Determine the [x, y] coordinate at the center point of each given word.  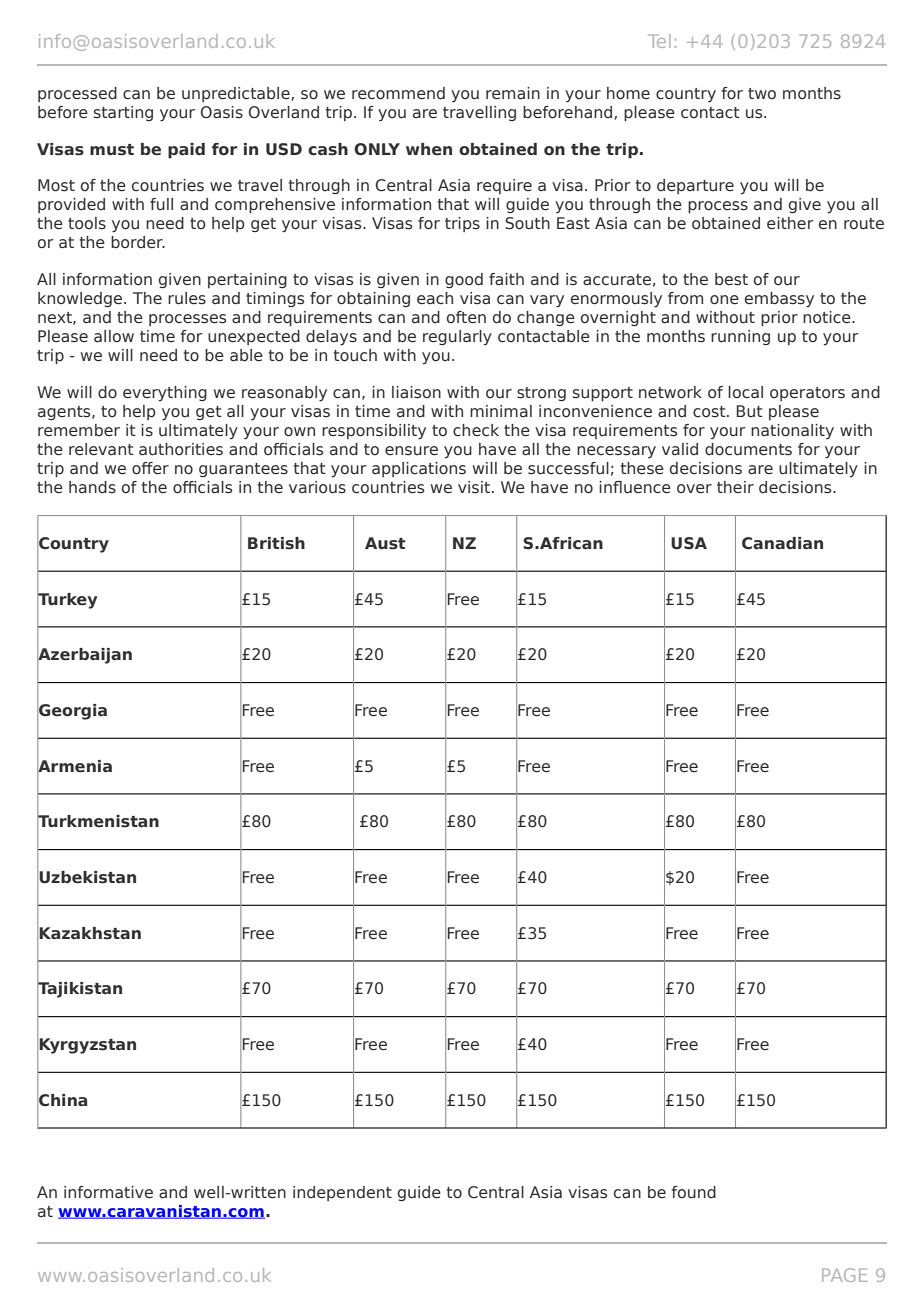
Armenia [74, 765]
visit [475, 487]
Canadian [782, 543]
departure [695, 186]
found [693, 1192]
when [429, 149]
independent [342, 1193]
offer [150, 468]
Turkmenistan [98, 821]
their [735, 487]
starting [123, 113]
